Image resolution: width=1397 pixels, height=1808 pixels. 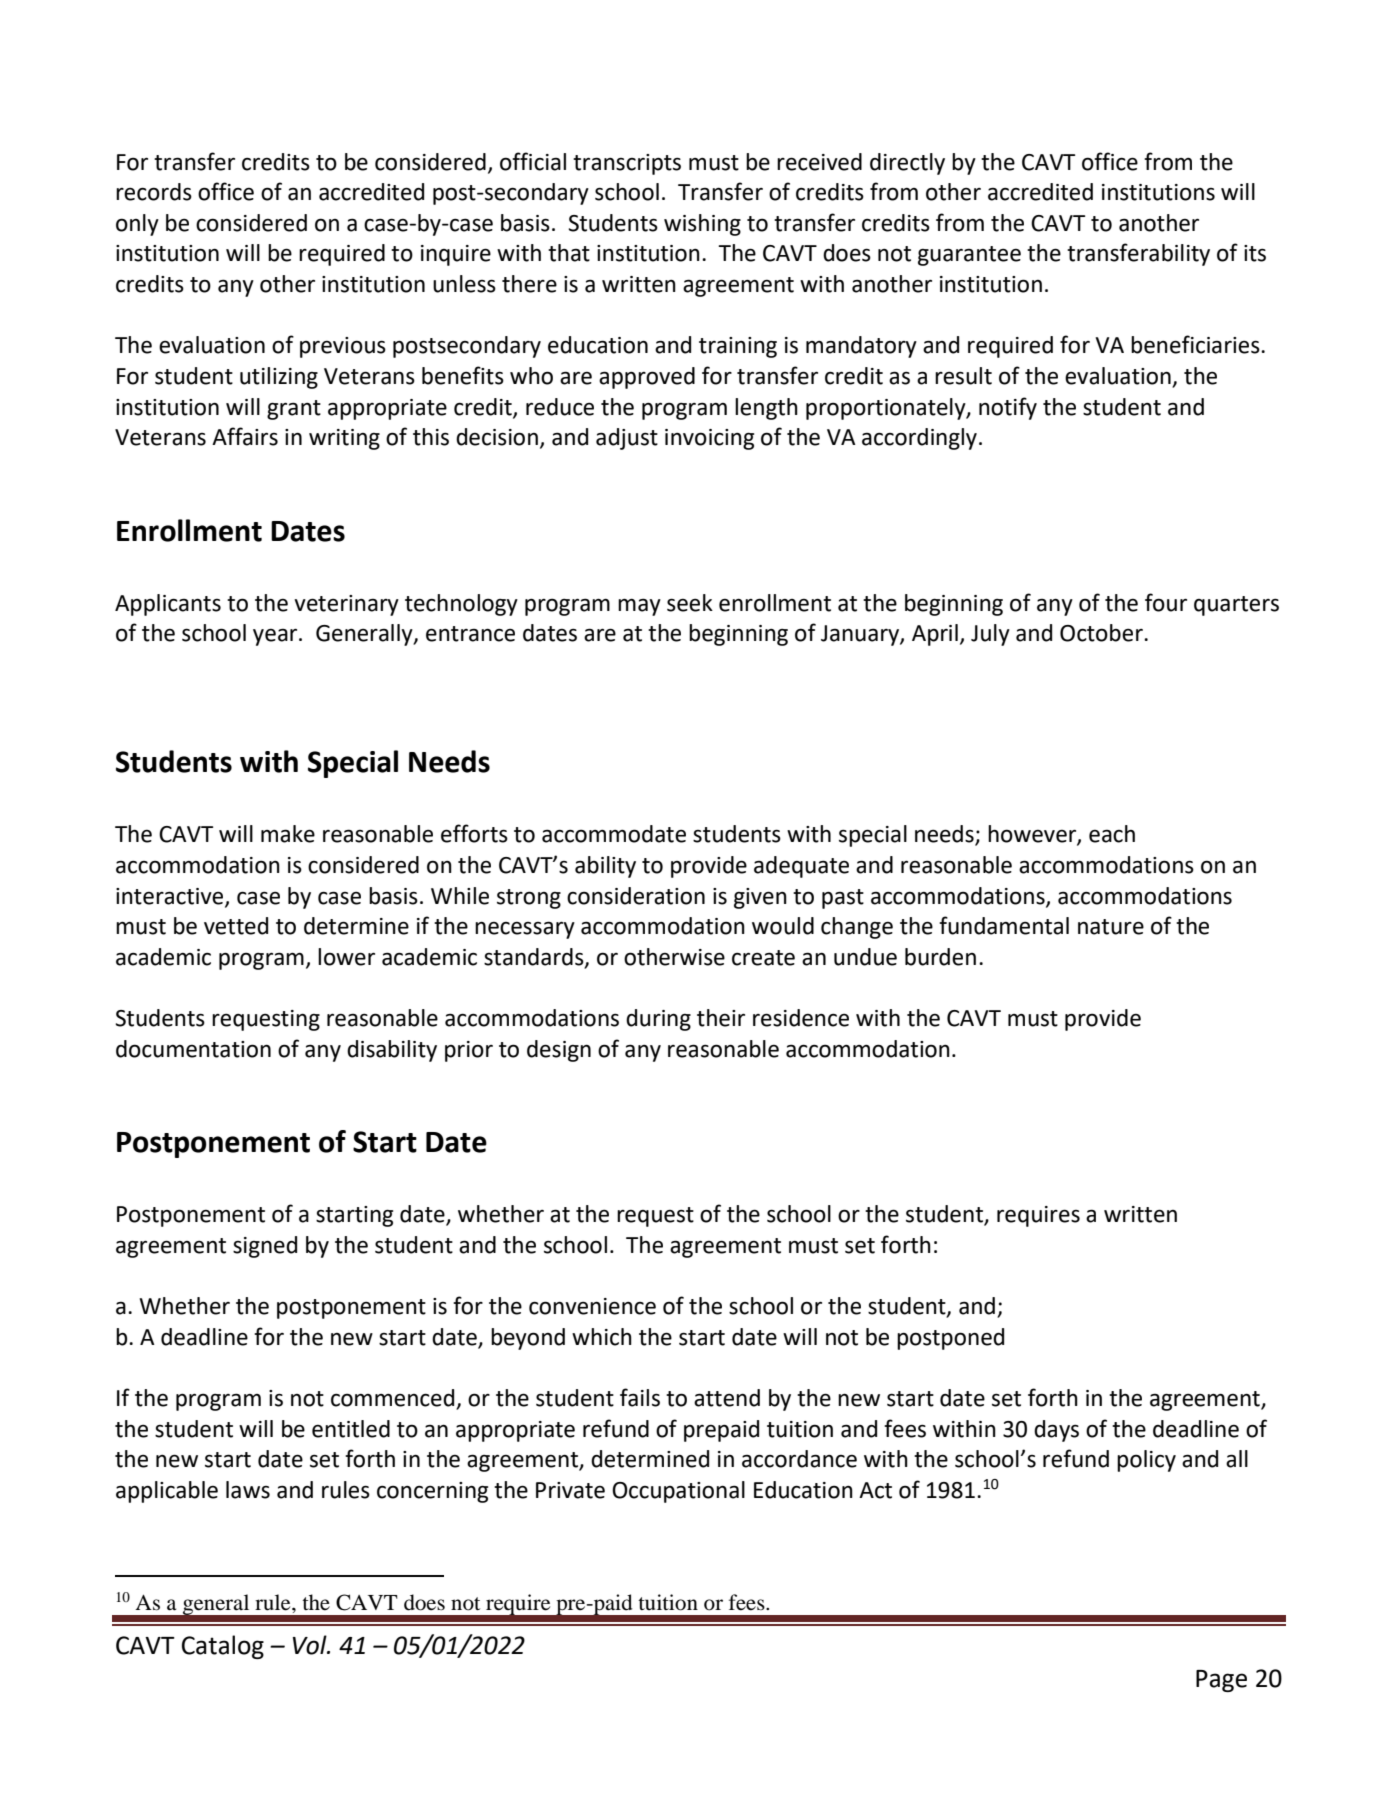 What do you see at coordinates (311, 1645) in the page?
I see `Vol` at bounding box center [311, 1645].
